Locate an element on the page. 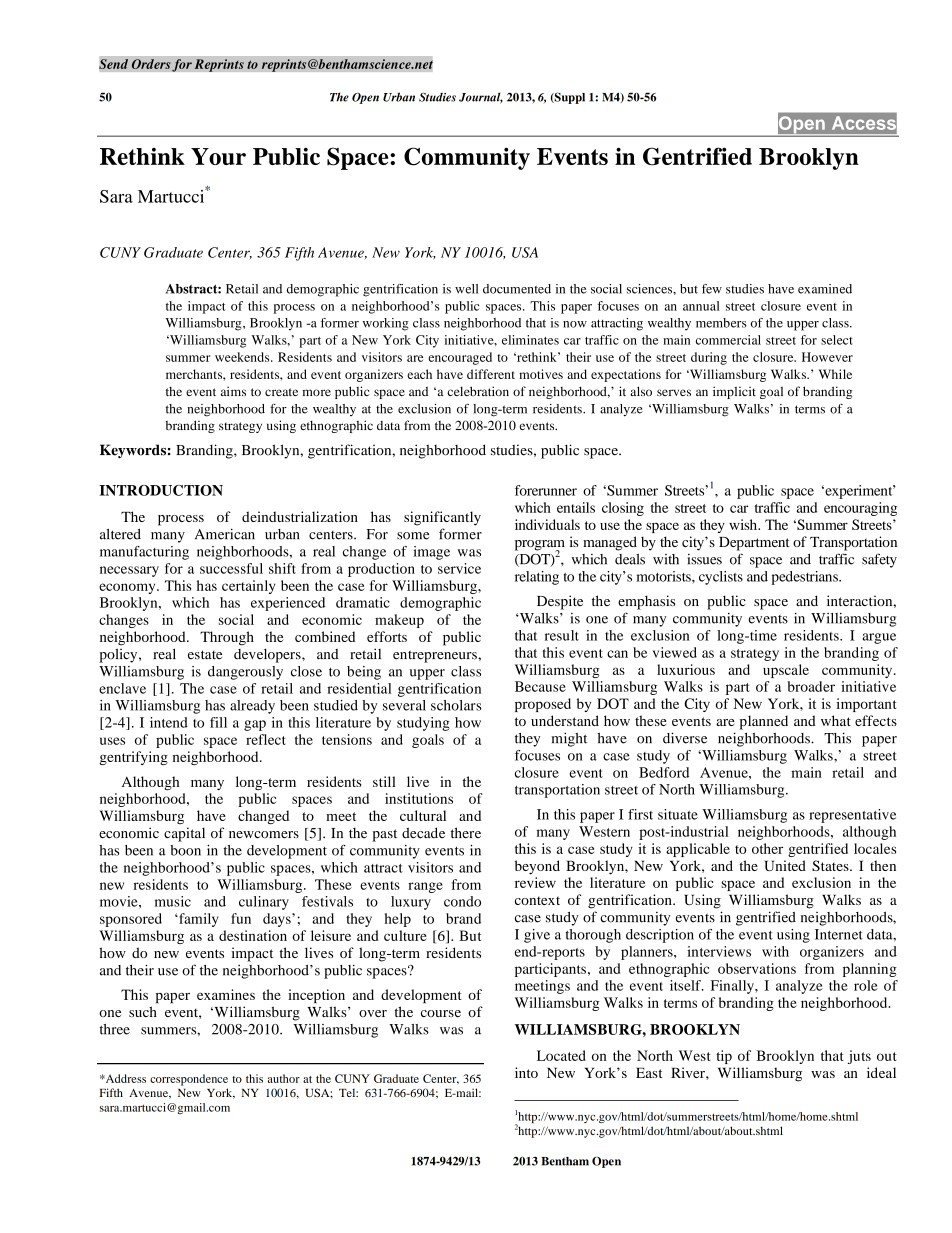  Orders is located at coordinates (151, 64).
